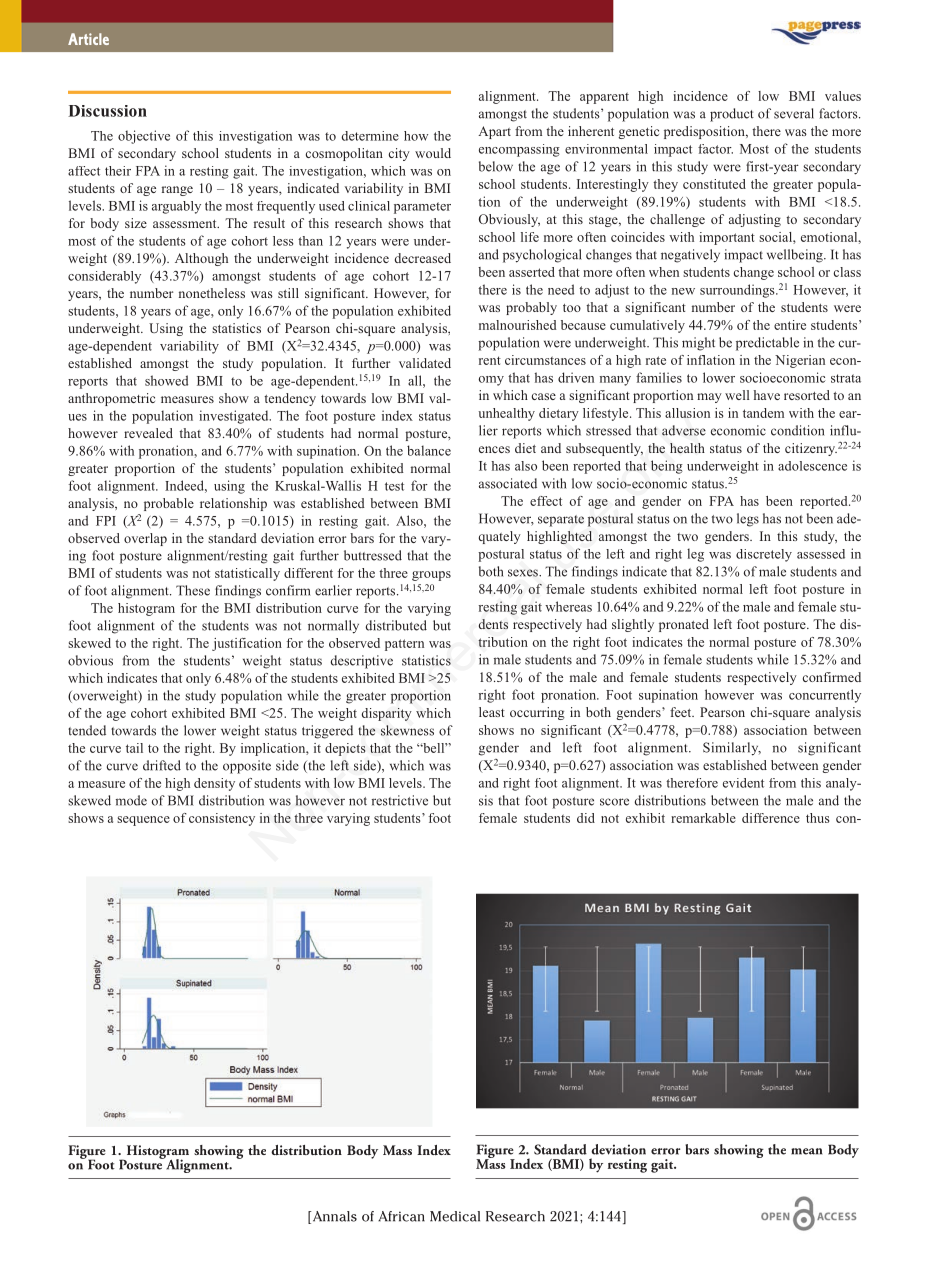 The image size is (952, 1270). Describe the element at coordinates (684, 625) in the image. I see `pronated` at that location.
